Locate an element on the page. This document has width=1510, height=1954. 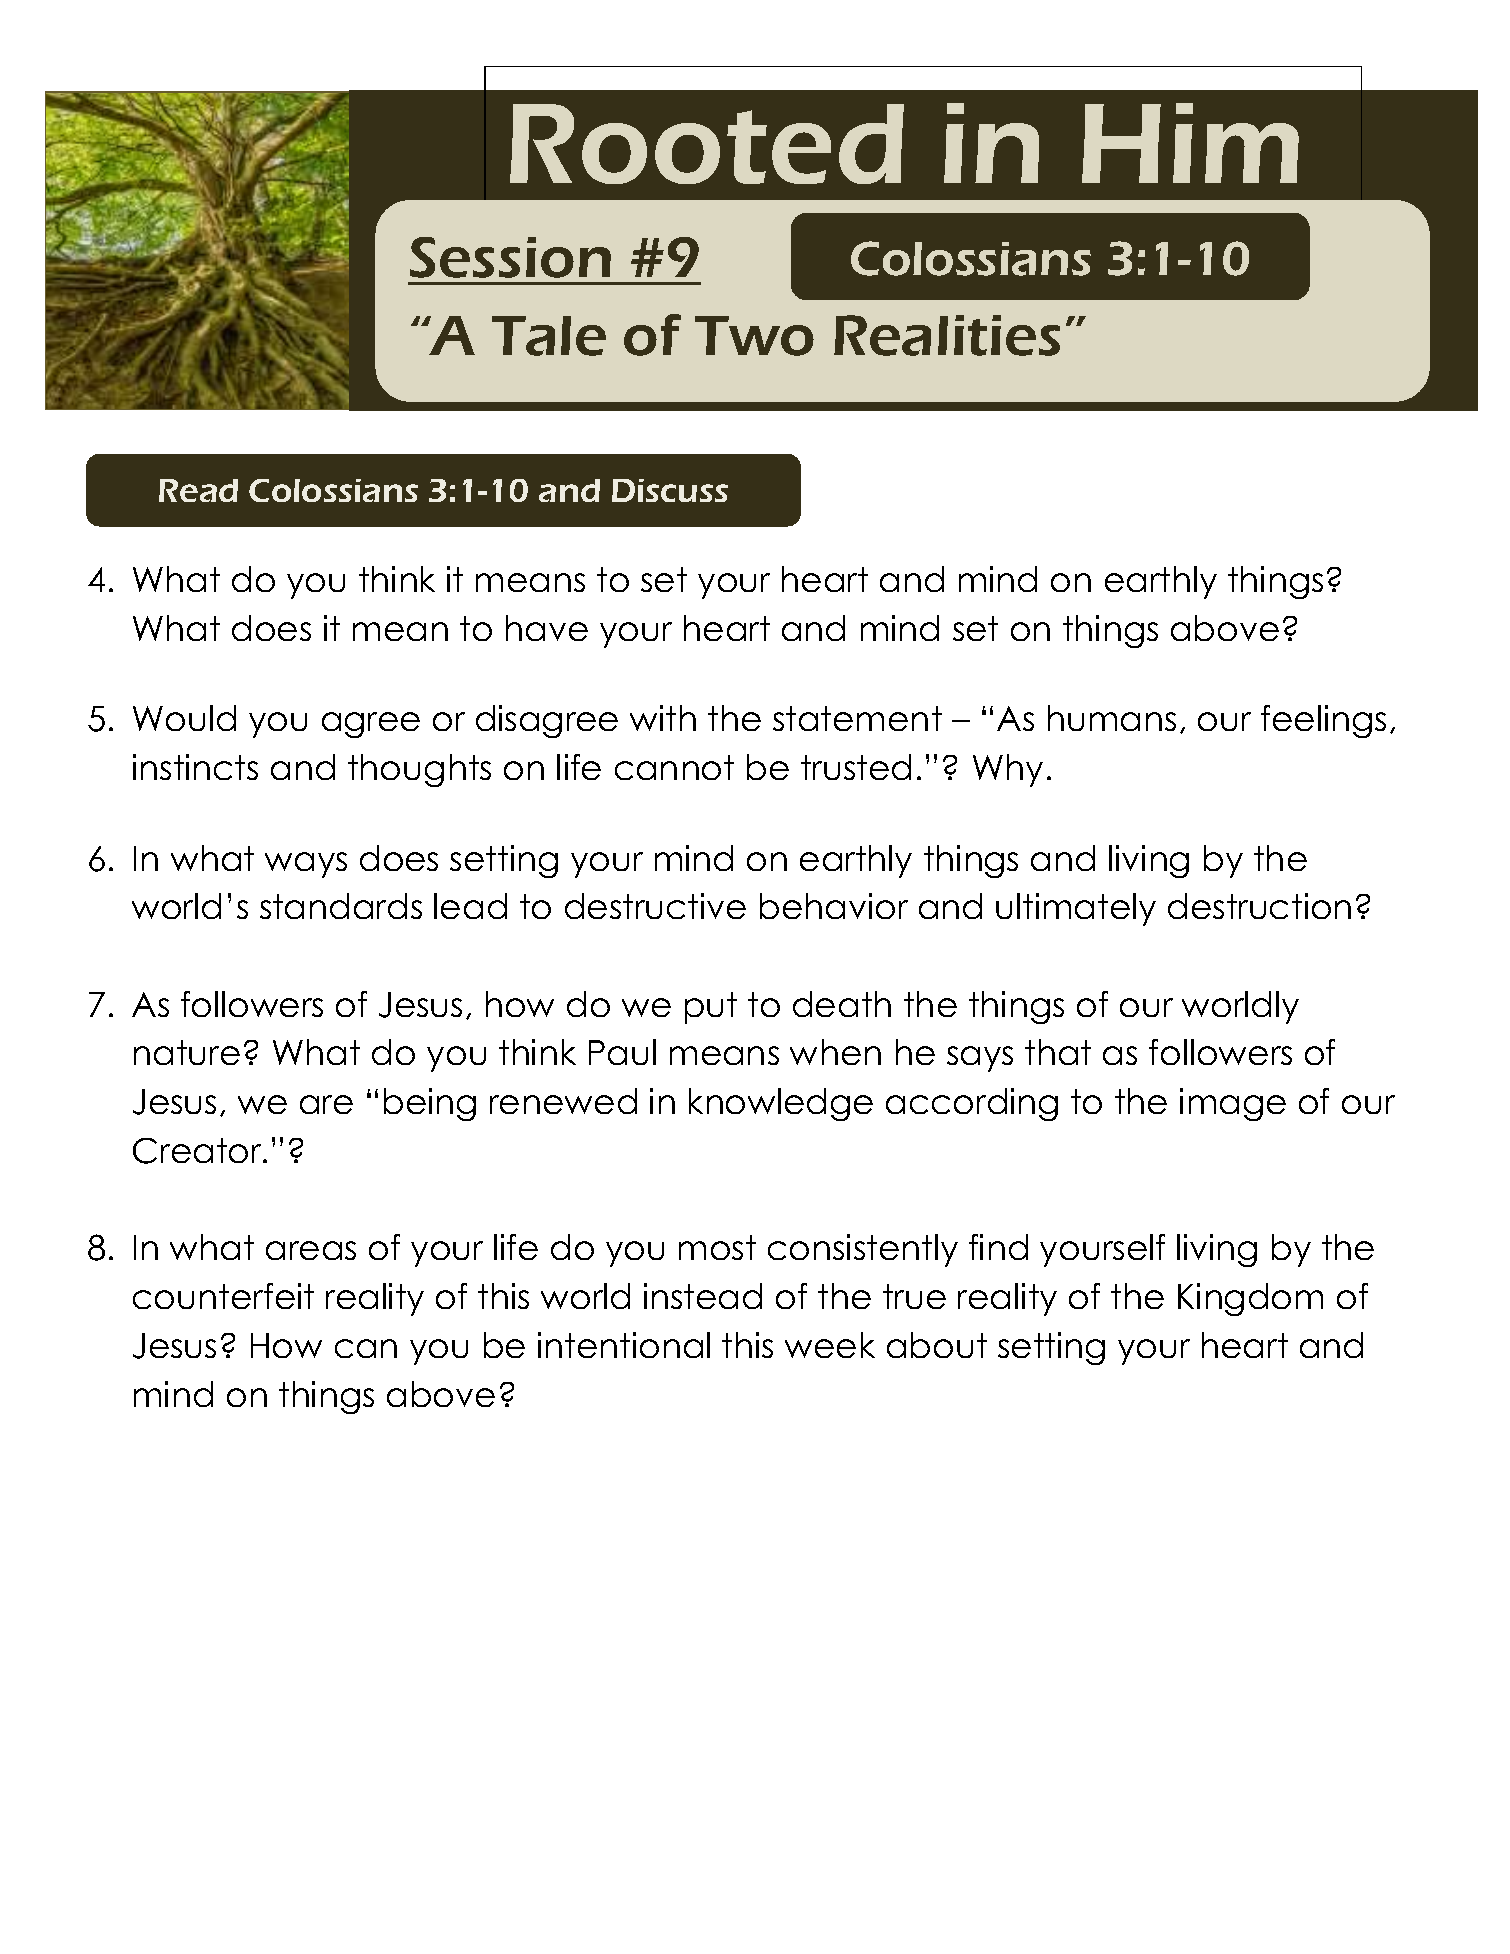
behavior is located at coordinates (834, 906).
